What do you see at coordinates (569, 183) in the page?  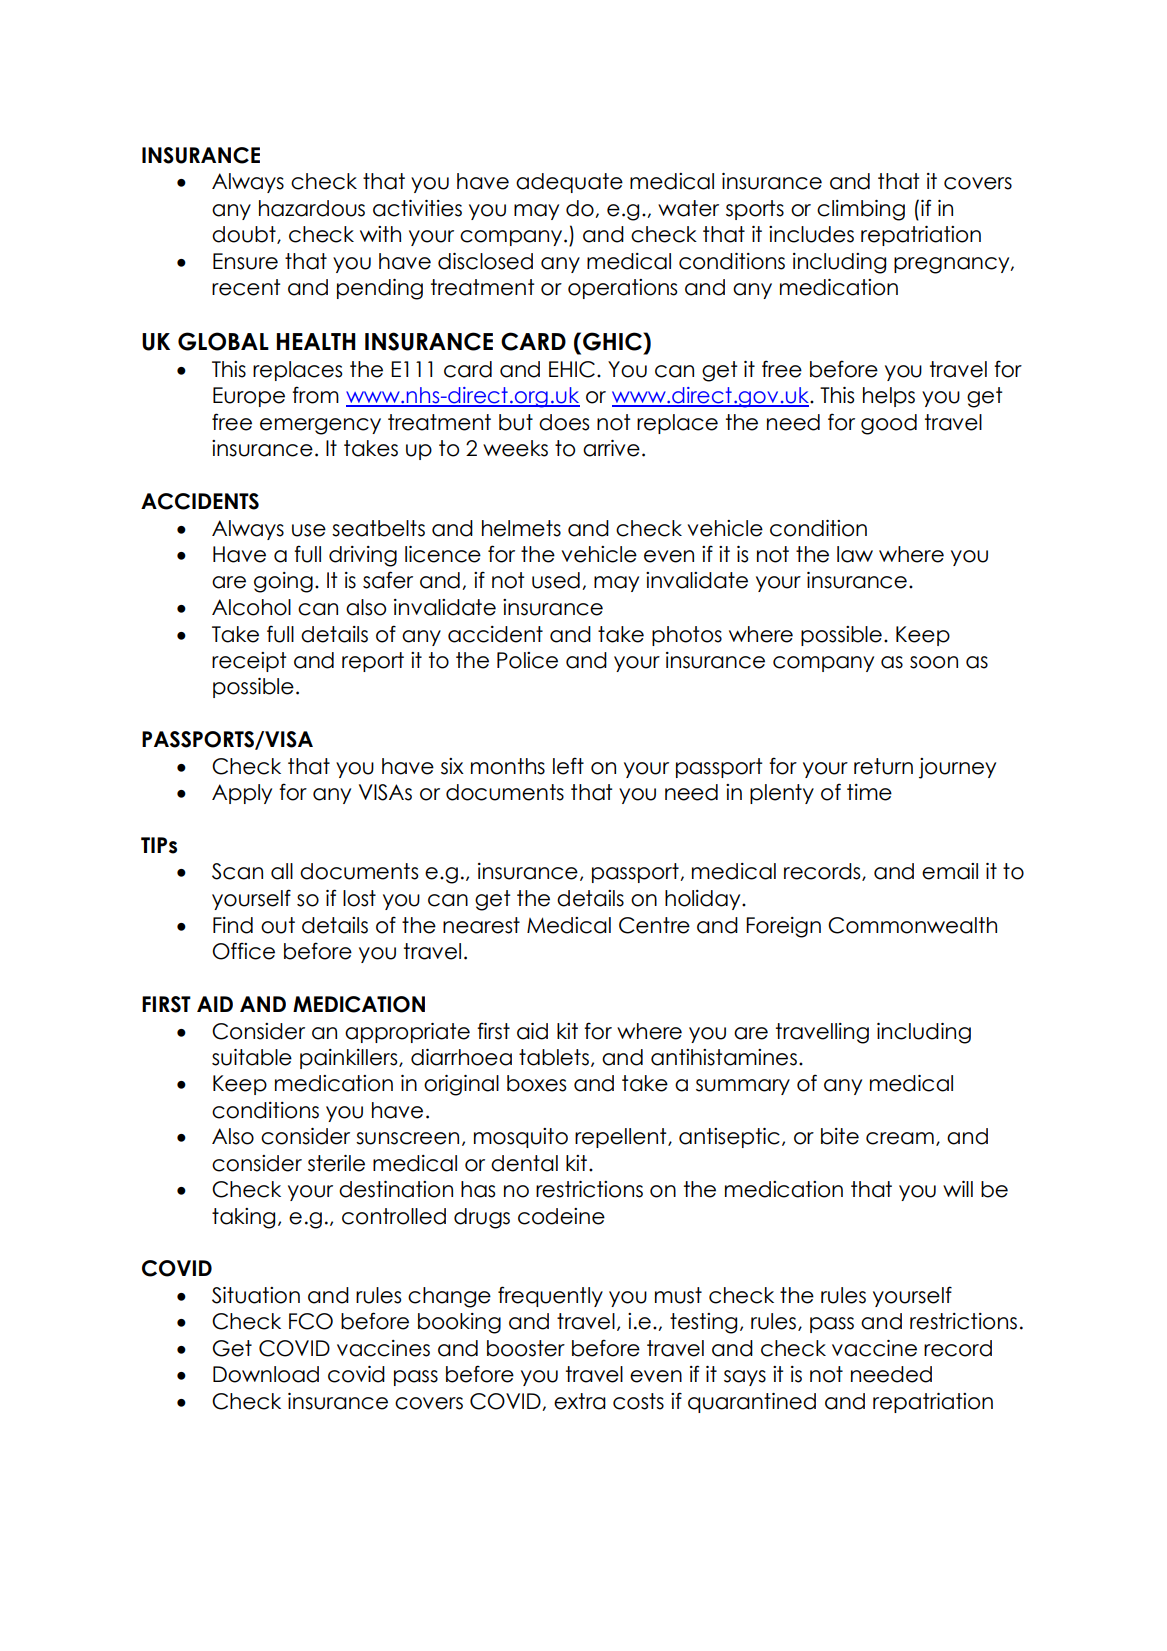 I see `adequate` at bounding box center [569, 183].
